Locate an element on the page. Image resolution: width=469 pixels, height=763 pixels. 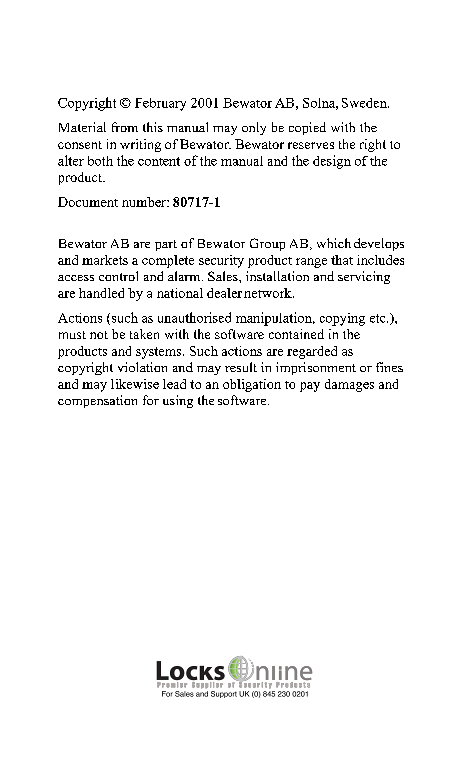
number is located at coordinates (145, 202).
